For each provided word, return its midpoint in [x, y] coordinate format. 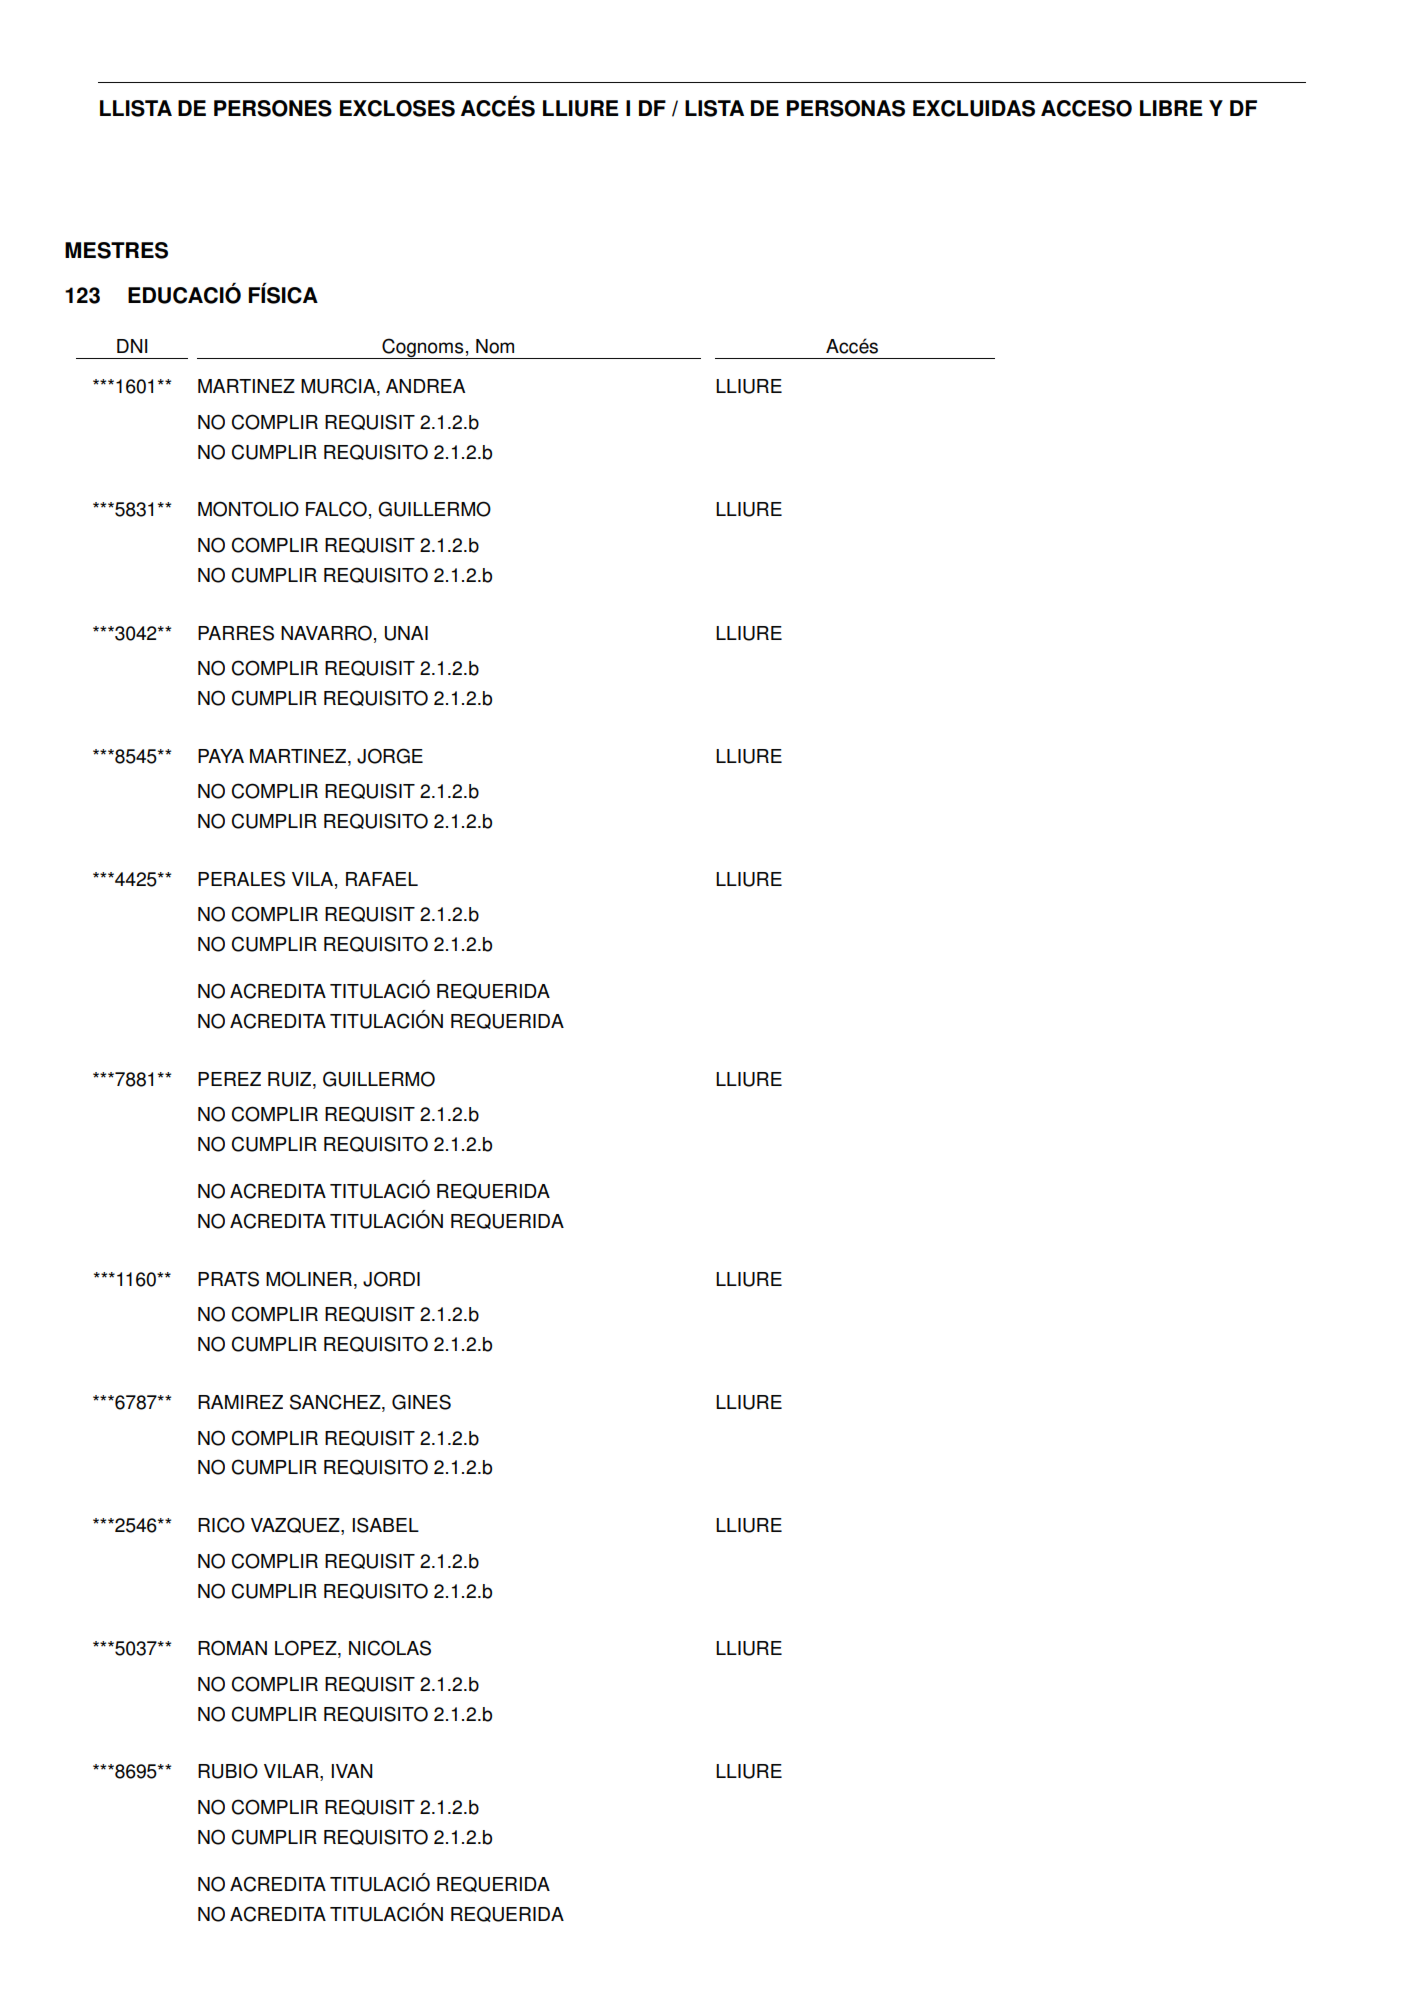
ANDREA [425, 386]
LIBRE [1171, 108]
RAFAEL [382, 879]
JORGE [390, 756]
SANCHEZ [336, 1403]
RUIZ [291, 1080]
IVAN [351, 1771]
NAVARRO [326, 633]
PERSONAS [846, 108]
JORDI [391, 1279]
